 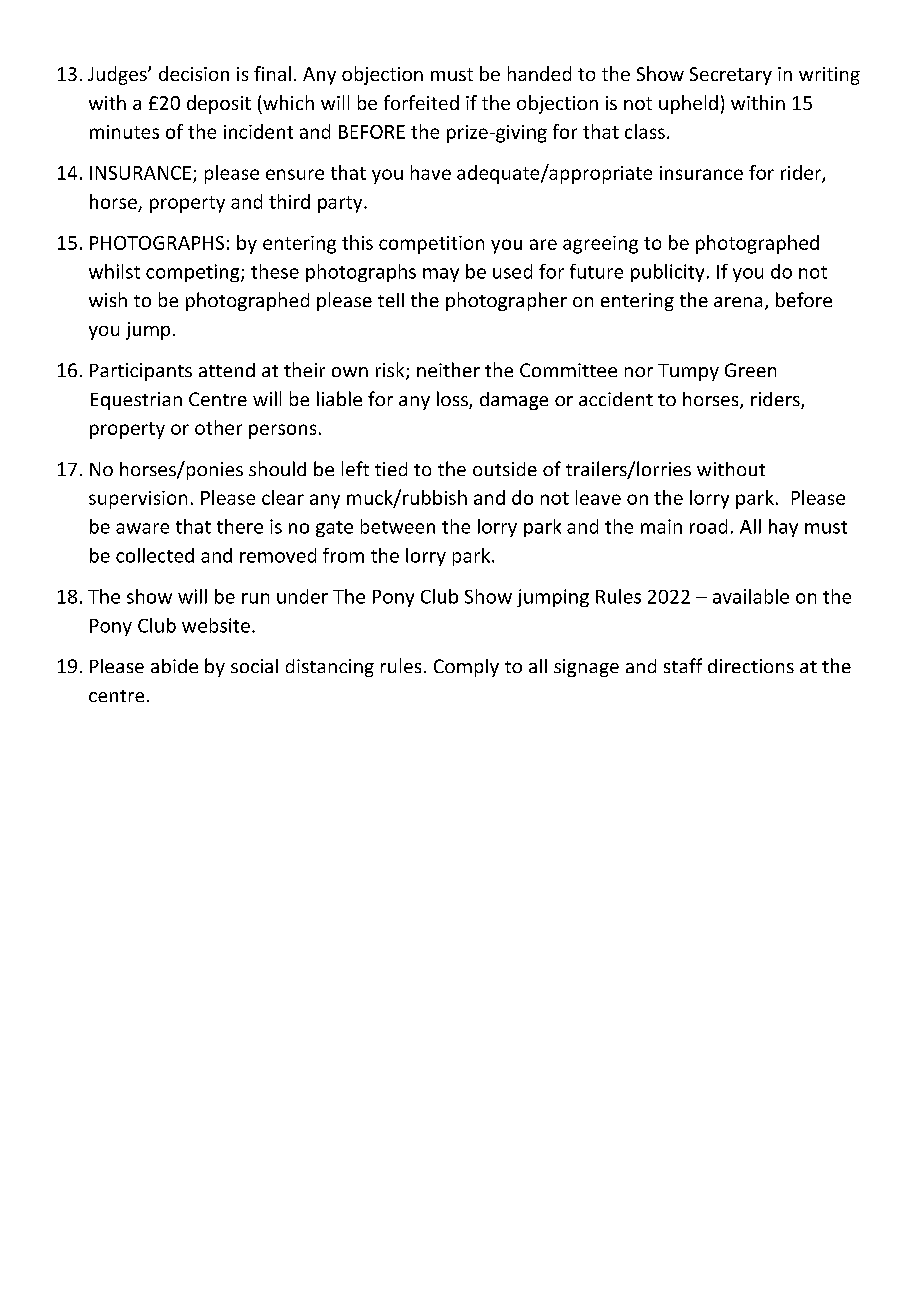 I want to click on between, so click(x=398, y=526).
